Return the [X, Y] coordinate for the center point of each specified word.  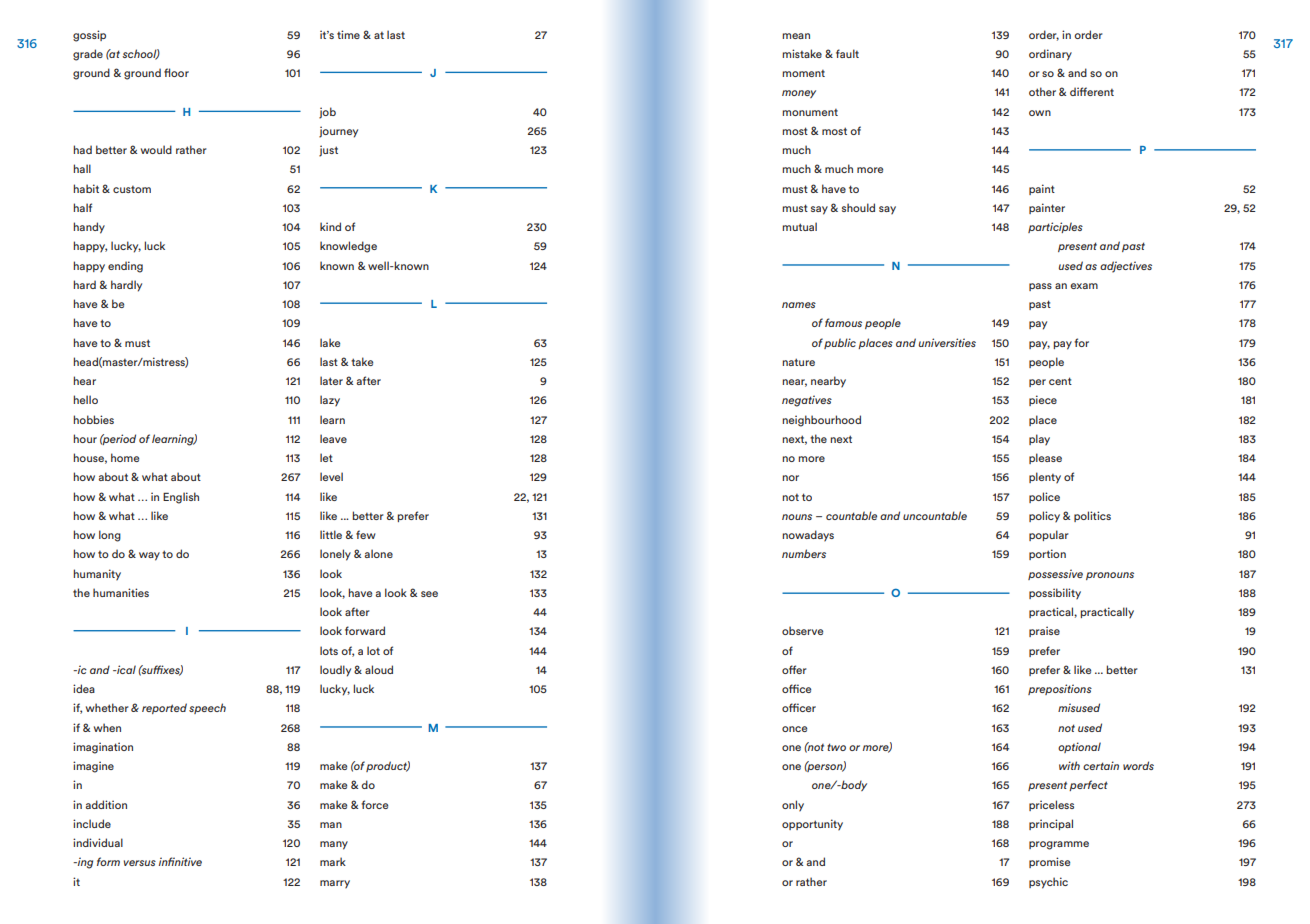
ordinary [1050, 55]
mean [796, 36]
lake [330, 342]
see [429, 594]
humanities [121, 592]
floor [176, 72]
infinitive [180, 861]
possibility [1055, 594]
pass [1040, 287]
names [799, 305]
